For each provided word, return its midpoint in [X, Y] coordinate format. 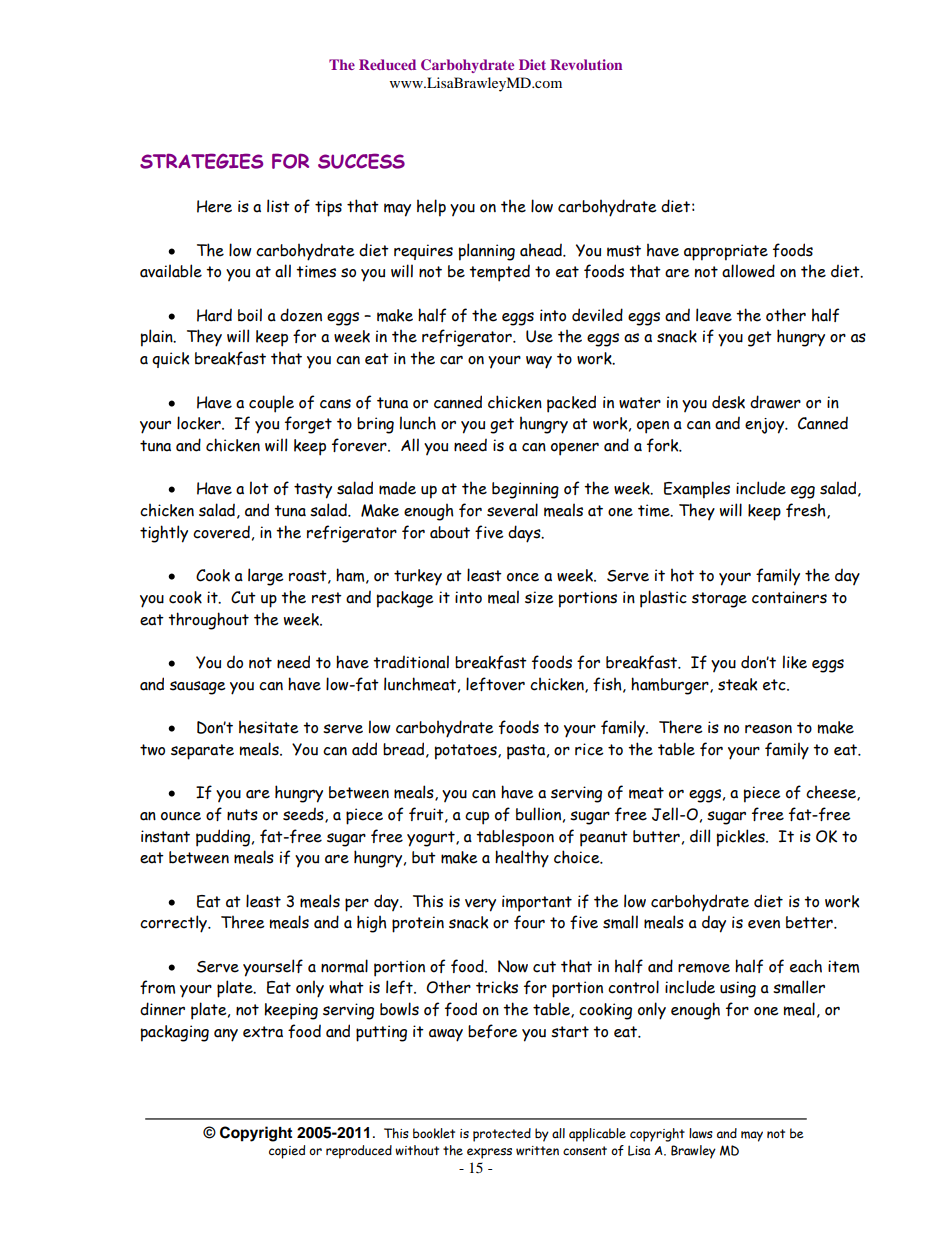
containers [789, 597]
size [539, 597]
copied [287, 1152]
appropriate [726, 252]
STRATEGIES [201, 161]
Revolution [586, 64]
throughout [208, 621]
